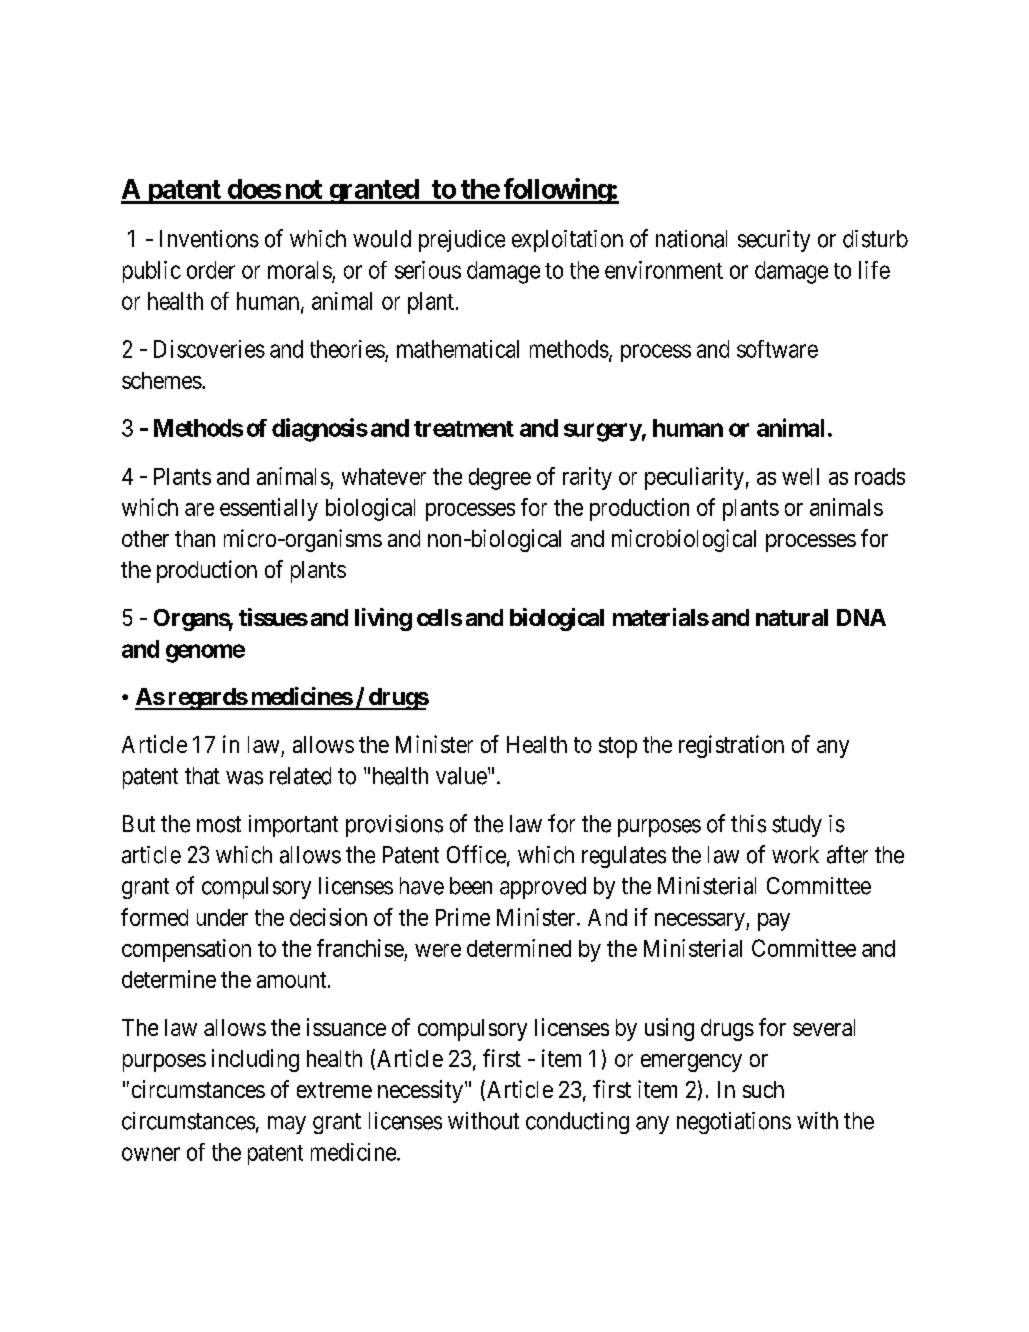 The image size is (1029, 1332). I want to click on may, so click(287, 1125).
